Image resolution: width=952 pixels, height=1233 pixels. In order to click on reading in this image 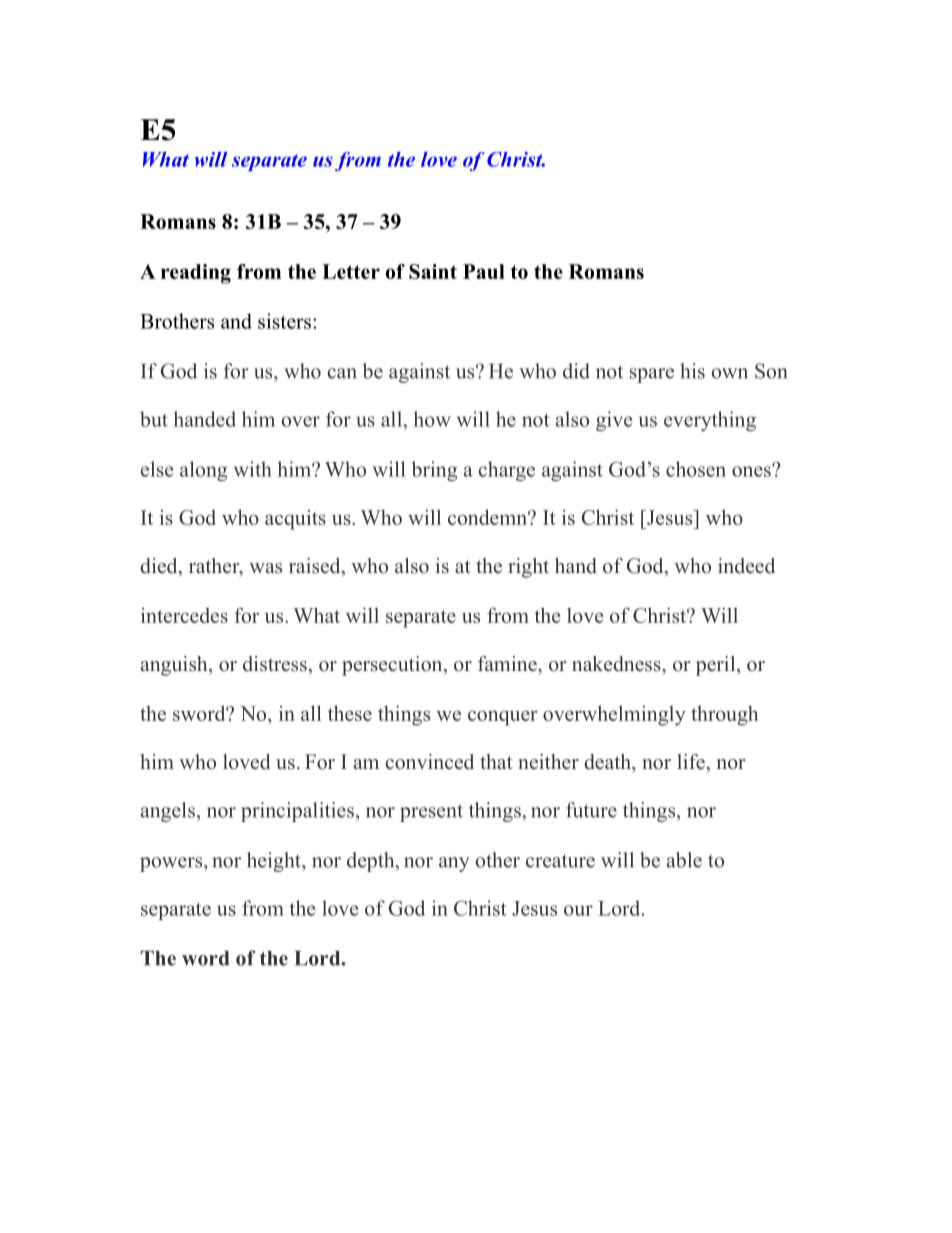, I will do `click(196, 274)`.
